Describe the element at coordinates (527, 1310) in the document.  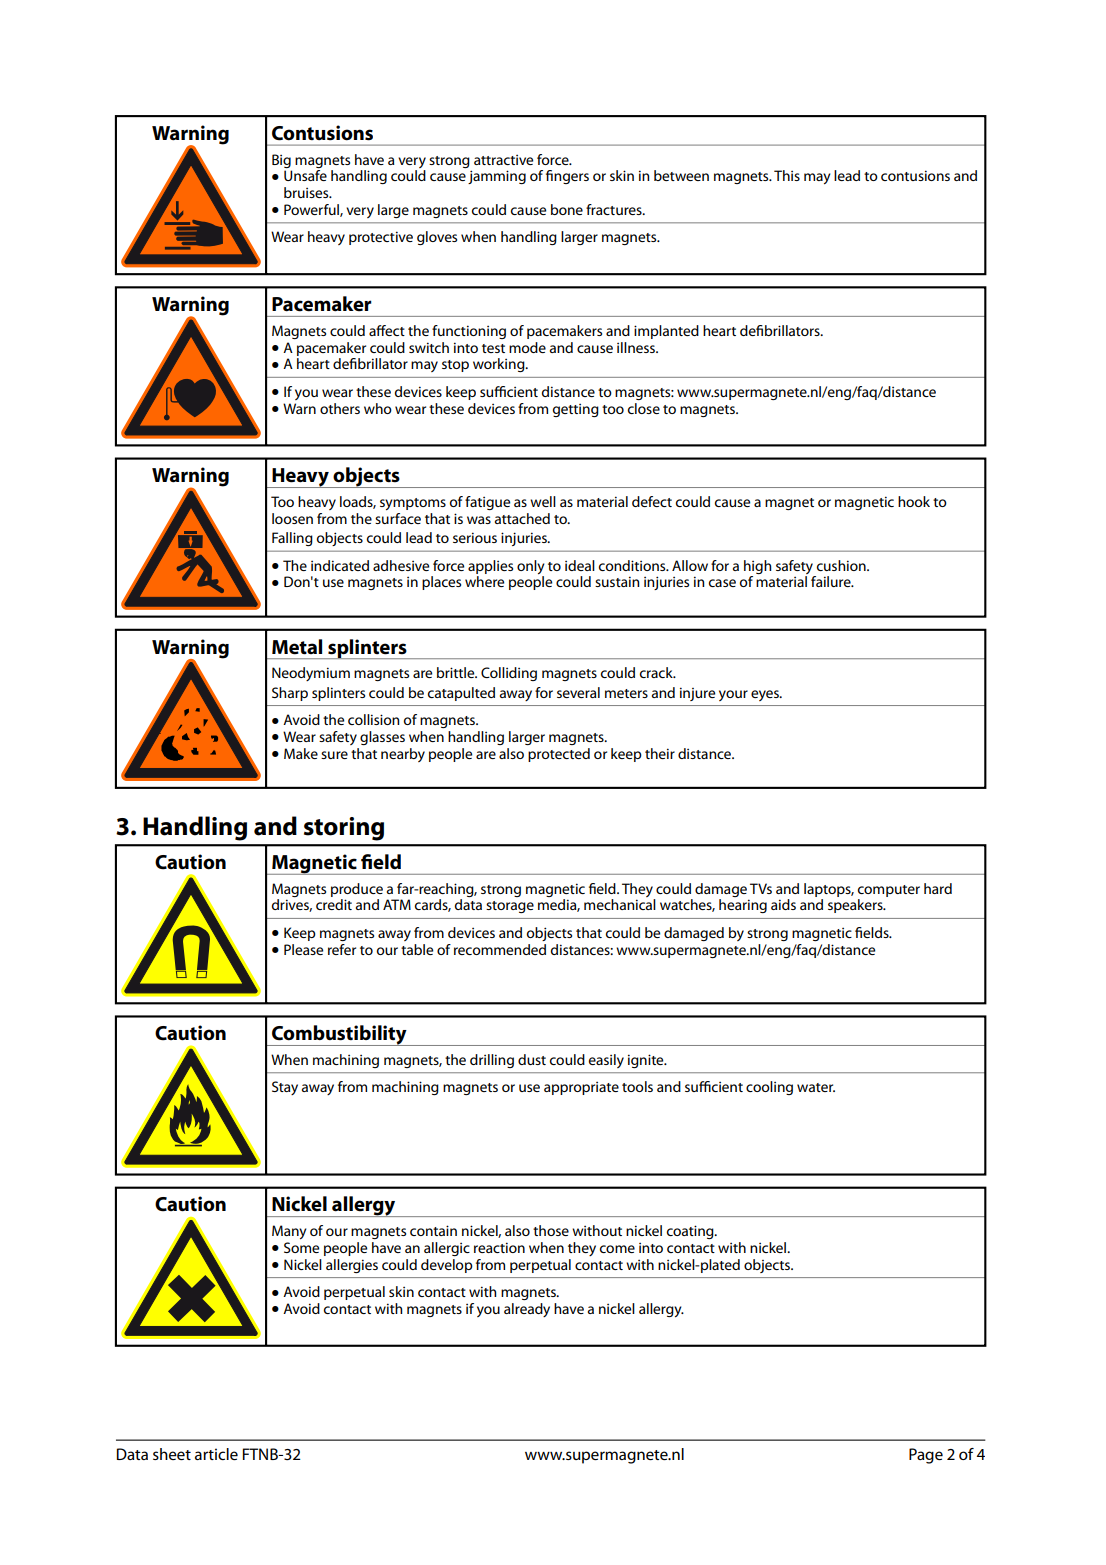
I see `already` at that location.
